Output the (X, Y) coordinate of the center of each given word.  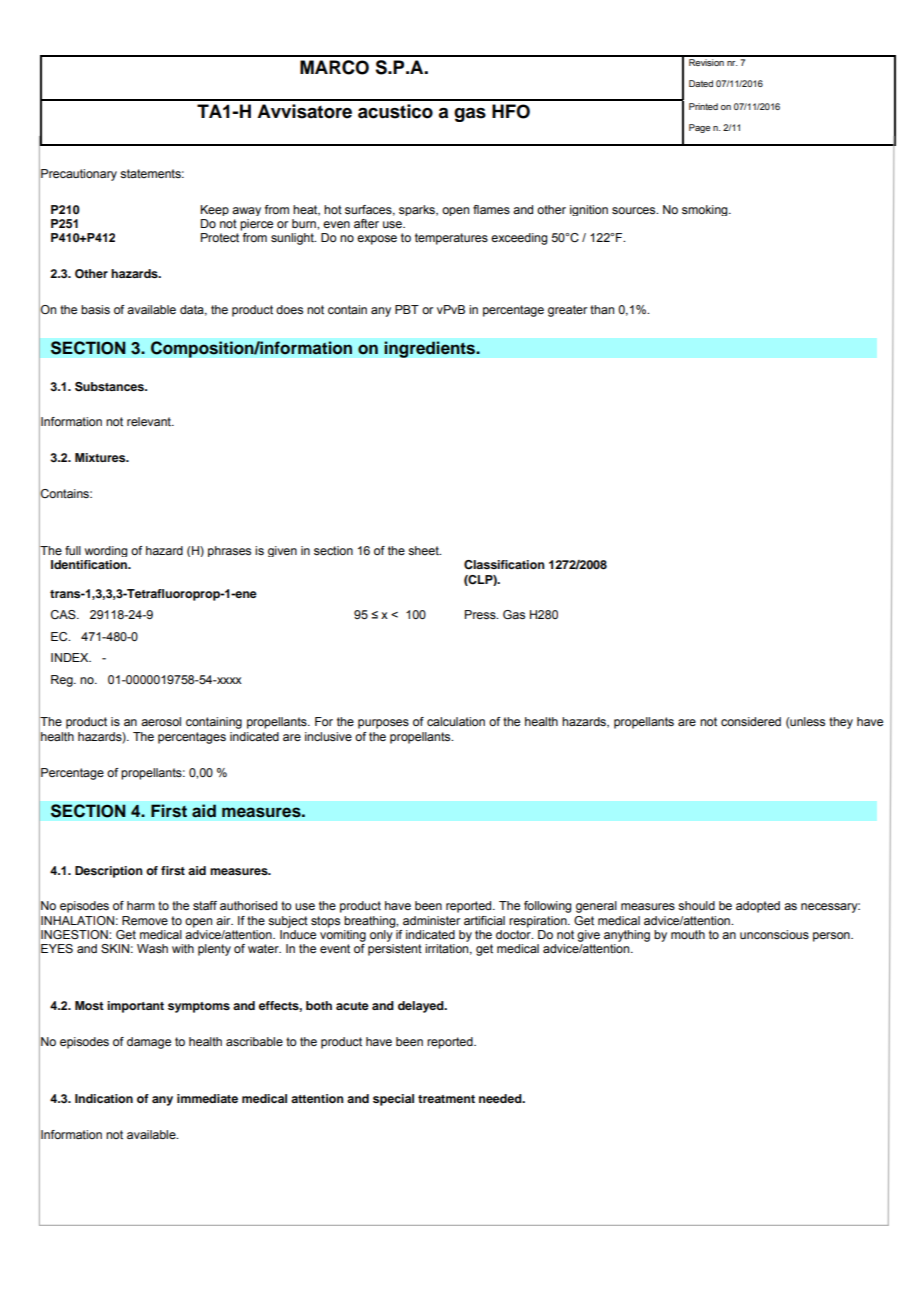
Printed (703, 106)
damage (149, 1043)
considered (751, 721)
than (602, 309)
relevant (150, 421)
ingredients (431, 349)
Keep (214, 210)
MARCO (334, 67)
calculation (456, 721)
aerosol (161, 721)
